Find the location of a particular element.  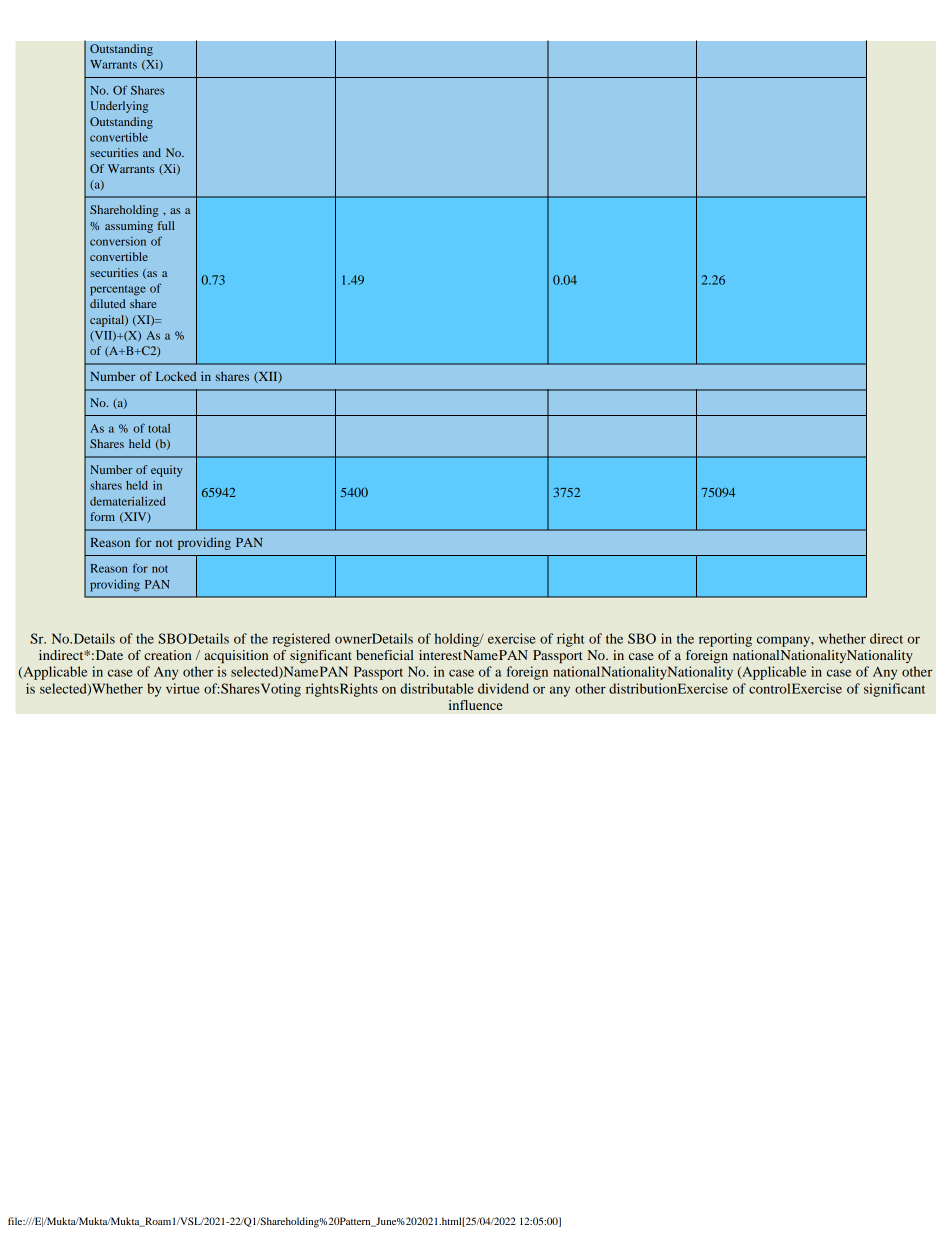

Underlying is located at coordinates (119, 107).
